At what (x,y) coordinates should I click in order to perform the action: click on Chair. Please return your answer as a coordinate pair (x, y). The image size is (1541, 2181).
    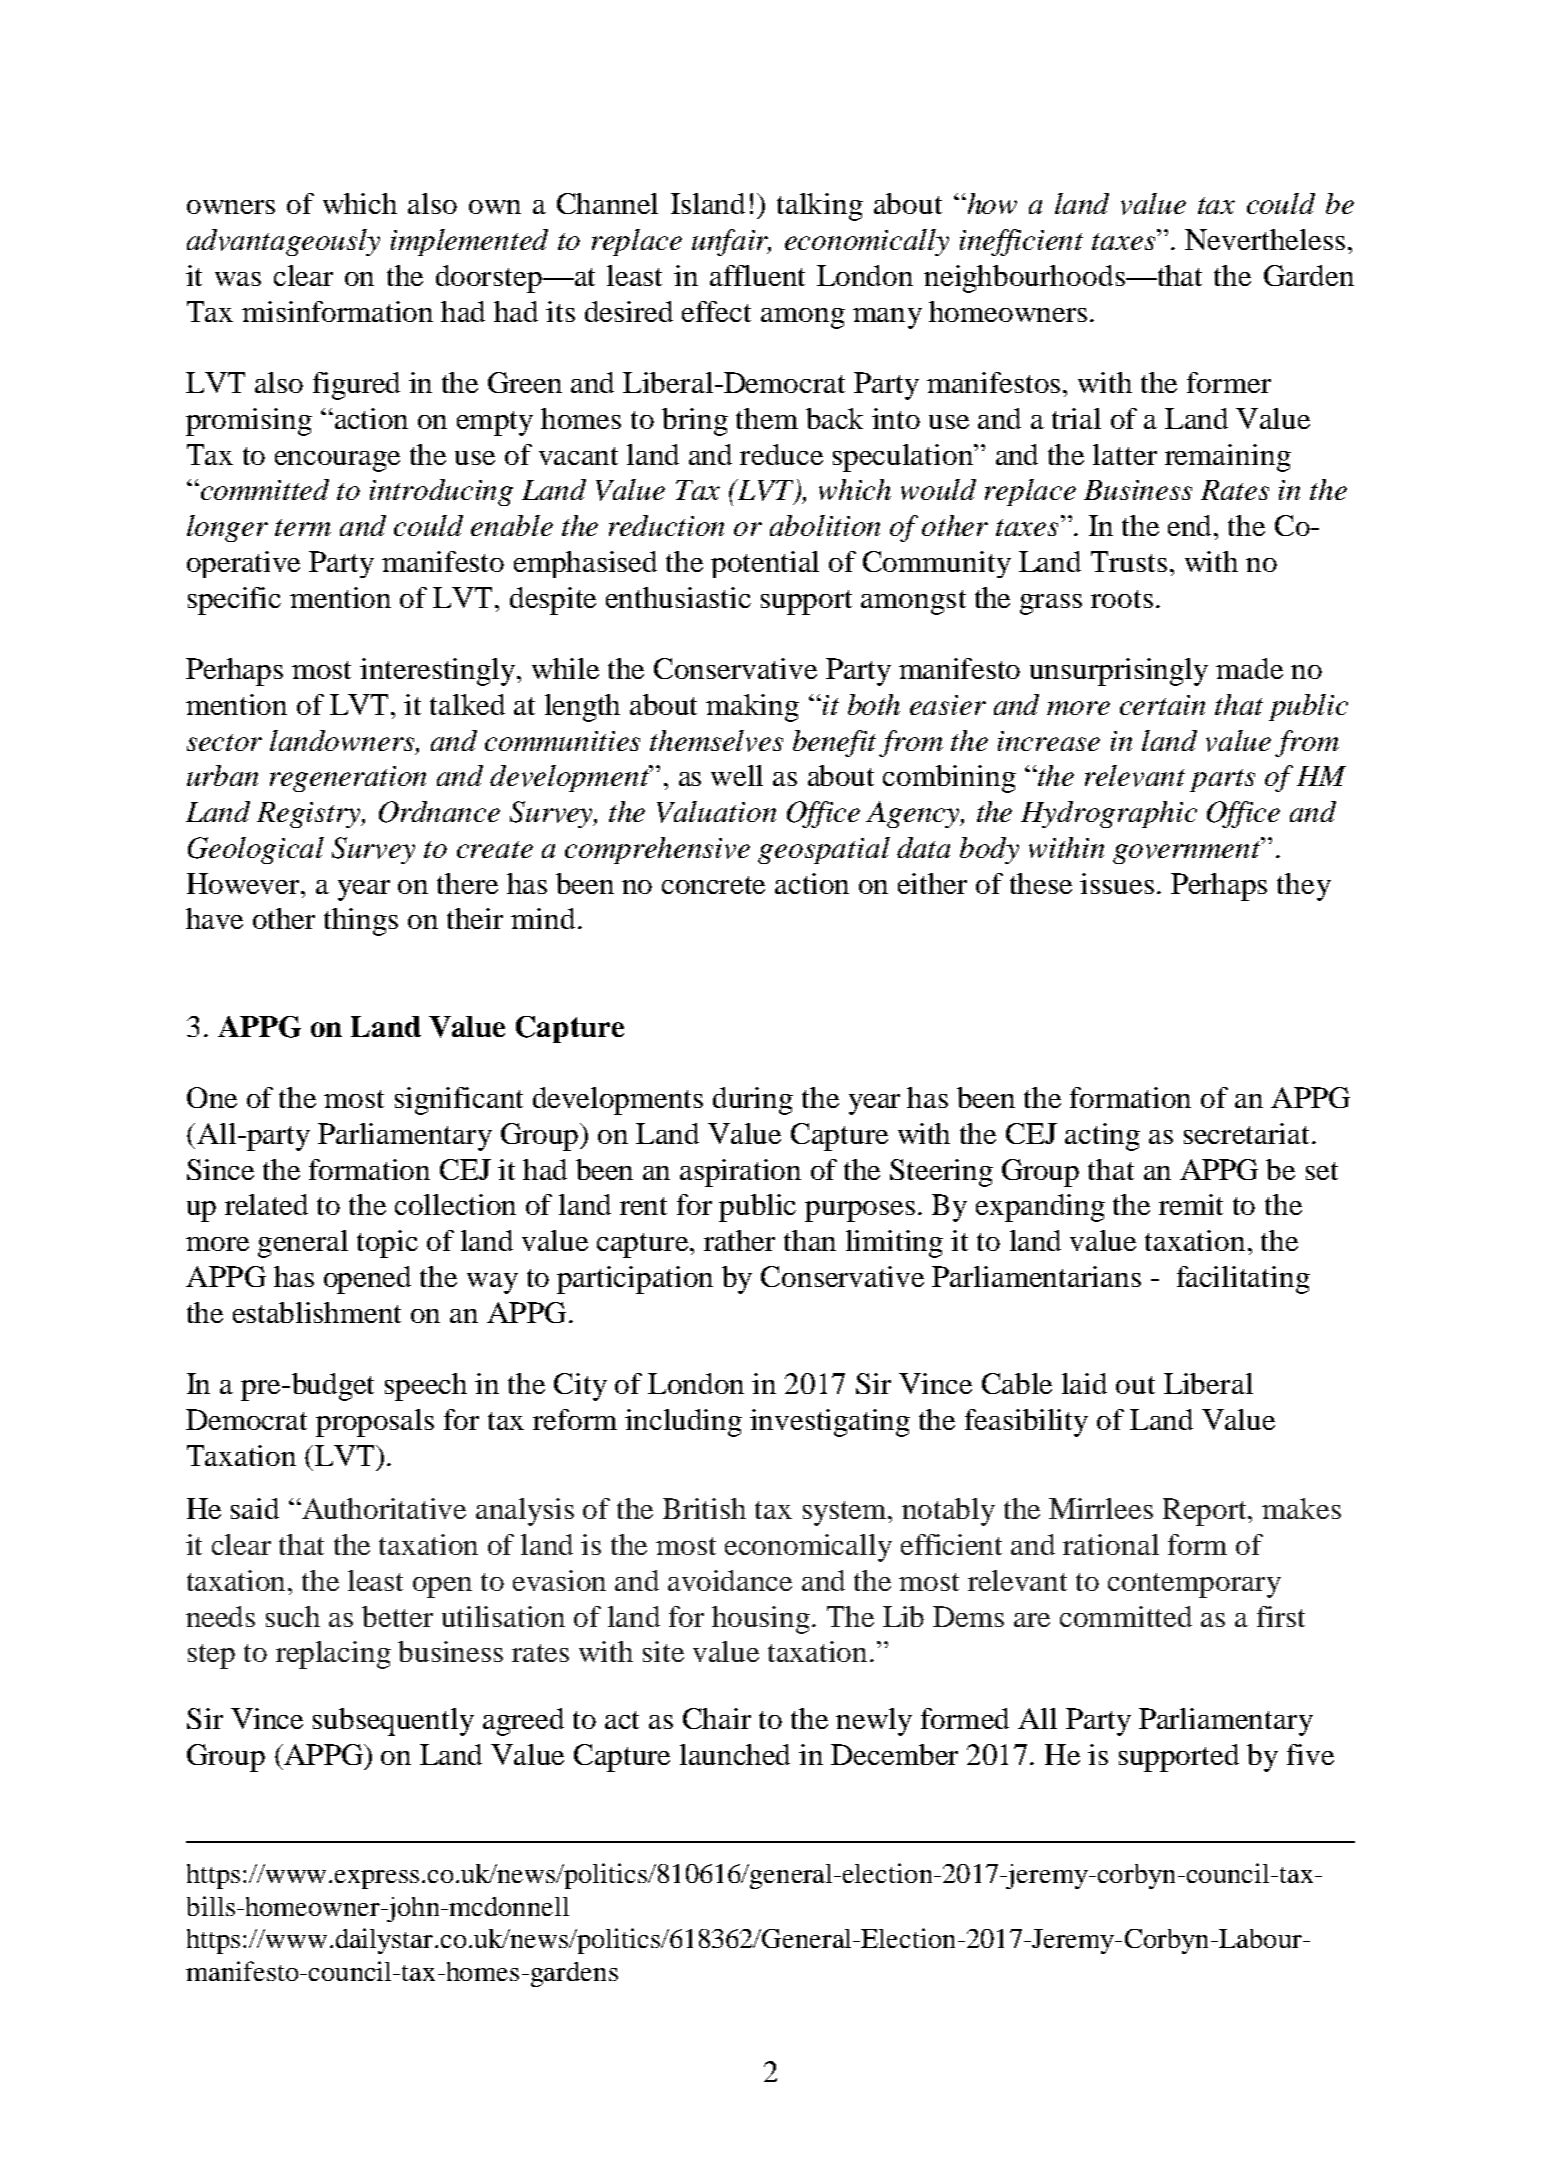
    Looking at the image, I should click on (717, 1718).
